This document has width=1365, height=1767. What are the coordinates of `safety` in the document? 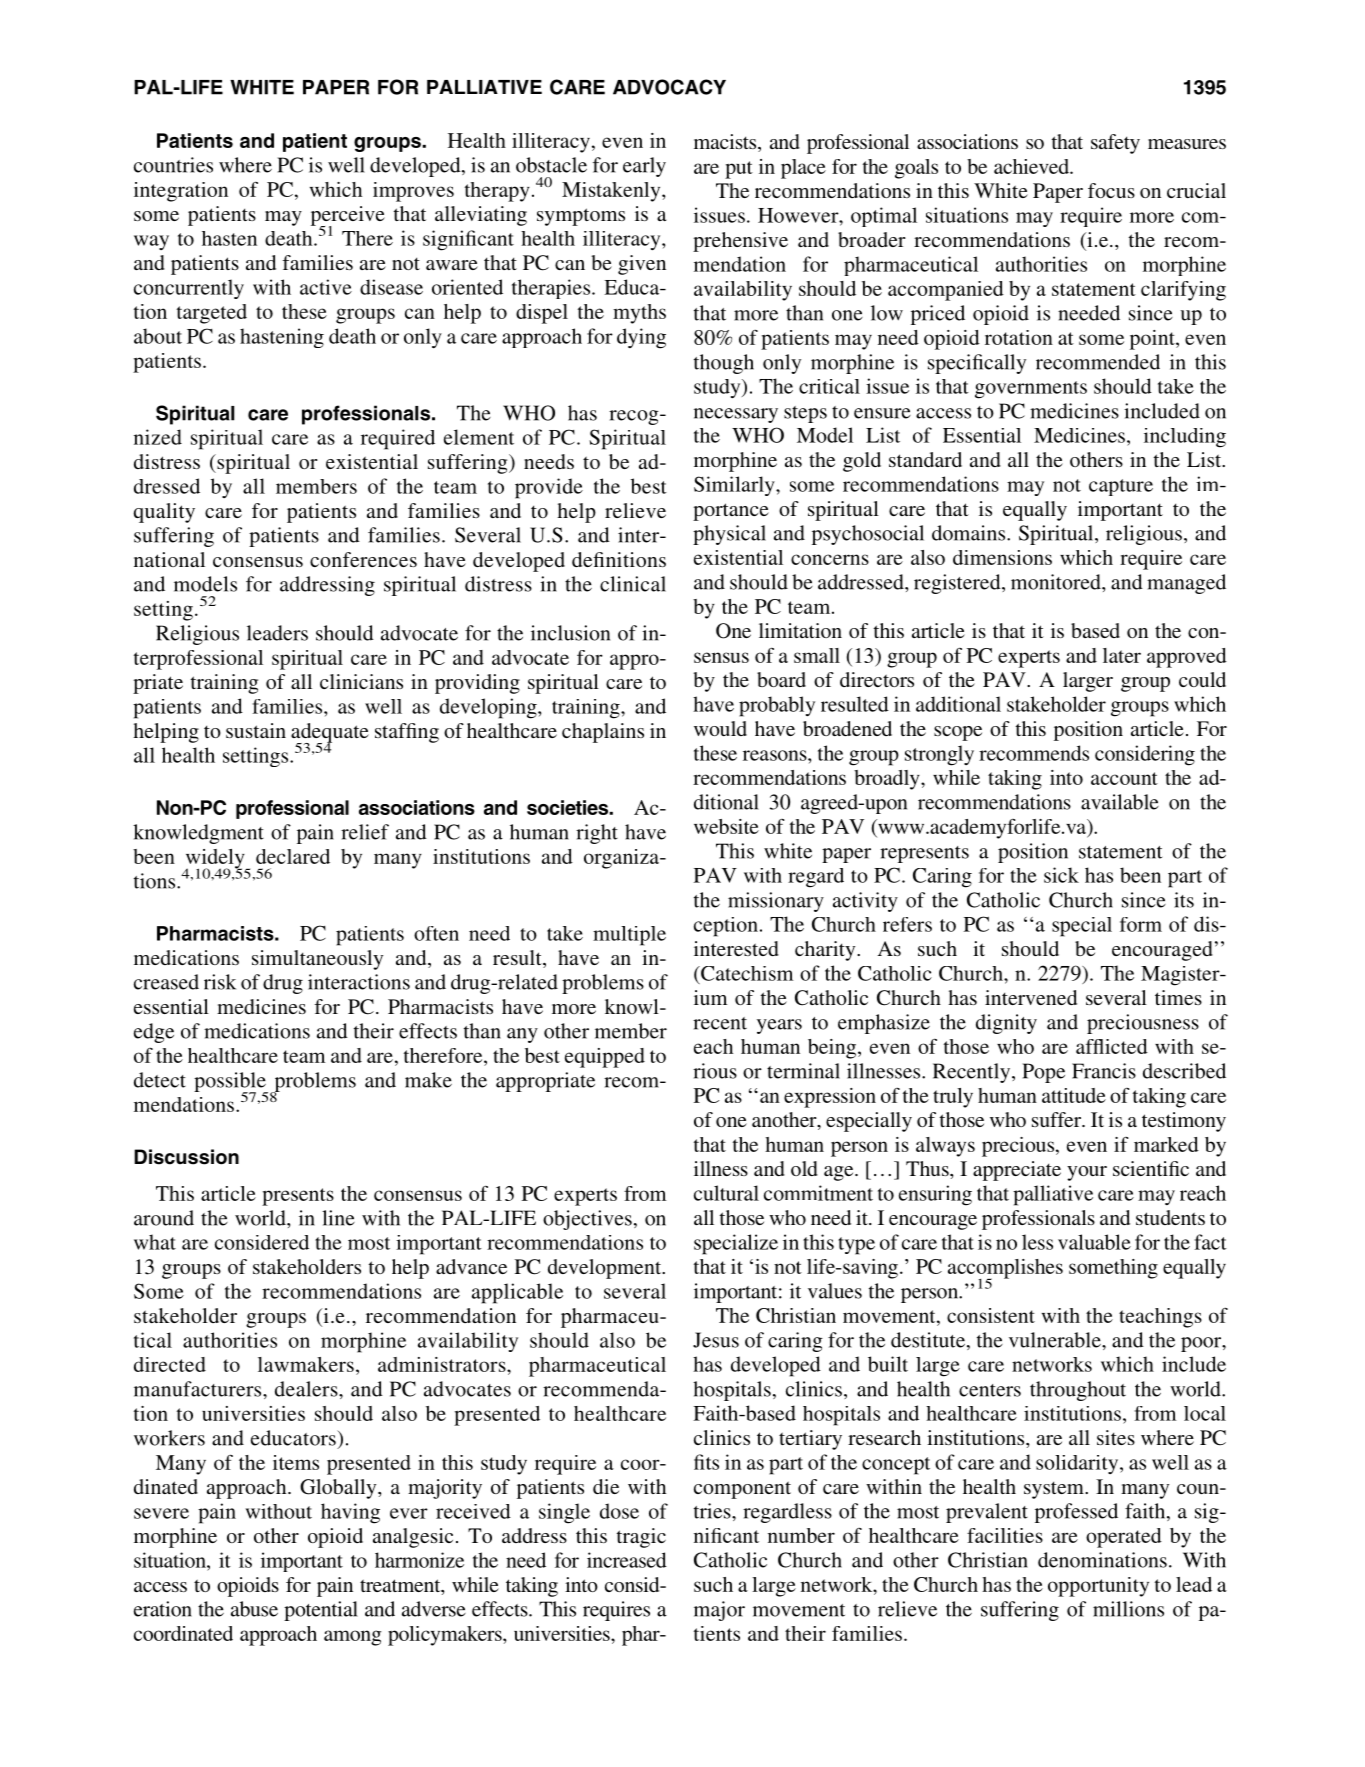 It's located at (1115, 144).
